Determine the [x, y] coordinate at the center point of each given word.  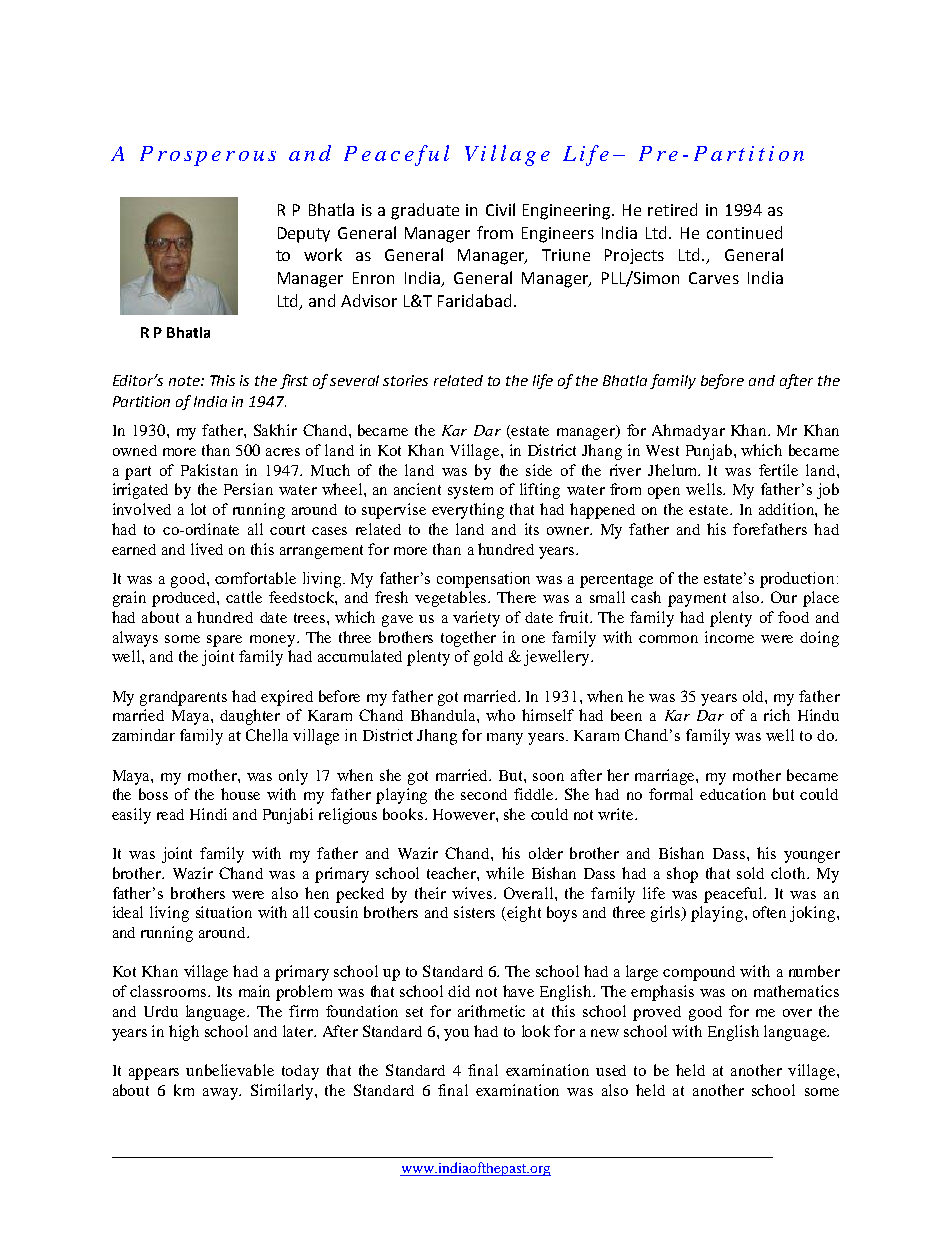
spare [224, 641]
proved [657, 1013]
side [539, 470]
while [505, 873]
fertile [778, 470]
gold [488, 658]
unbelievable [230, 1070]
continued [744, 232]
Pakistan [209, 470]
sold [750, 873]
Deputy [304, 235]
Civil [500, 209]
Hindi [208, 814]
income [729, 637]
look [536, 1031]
